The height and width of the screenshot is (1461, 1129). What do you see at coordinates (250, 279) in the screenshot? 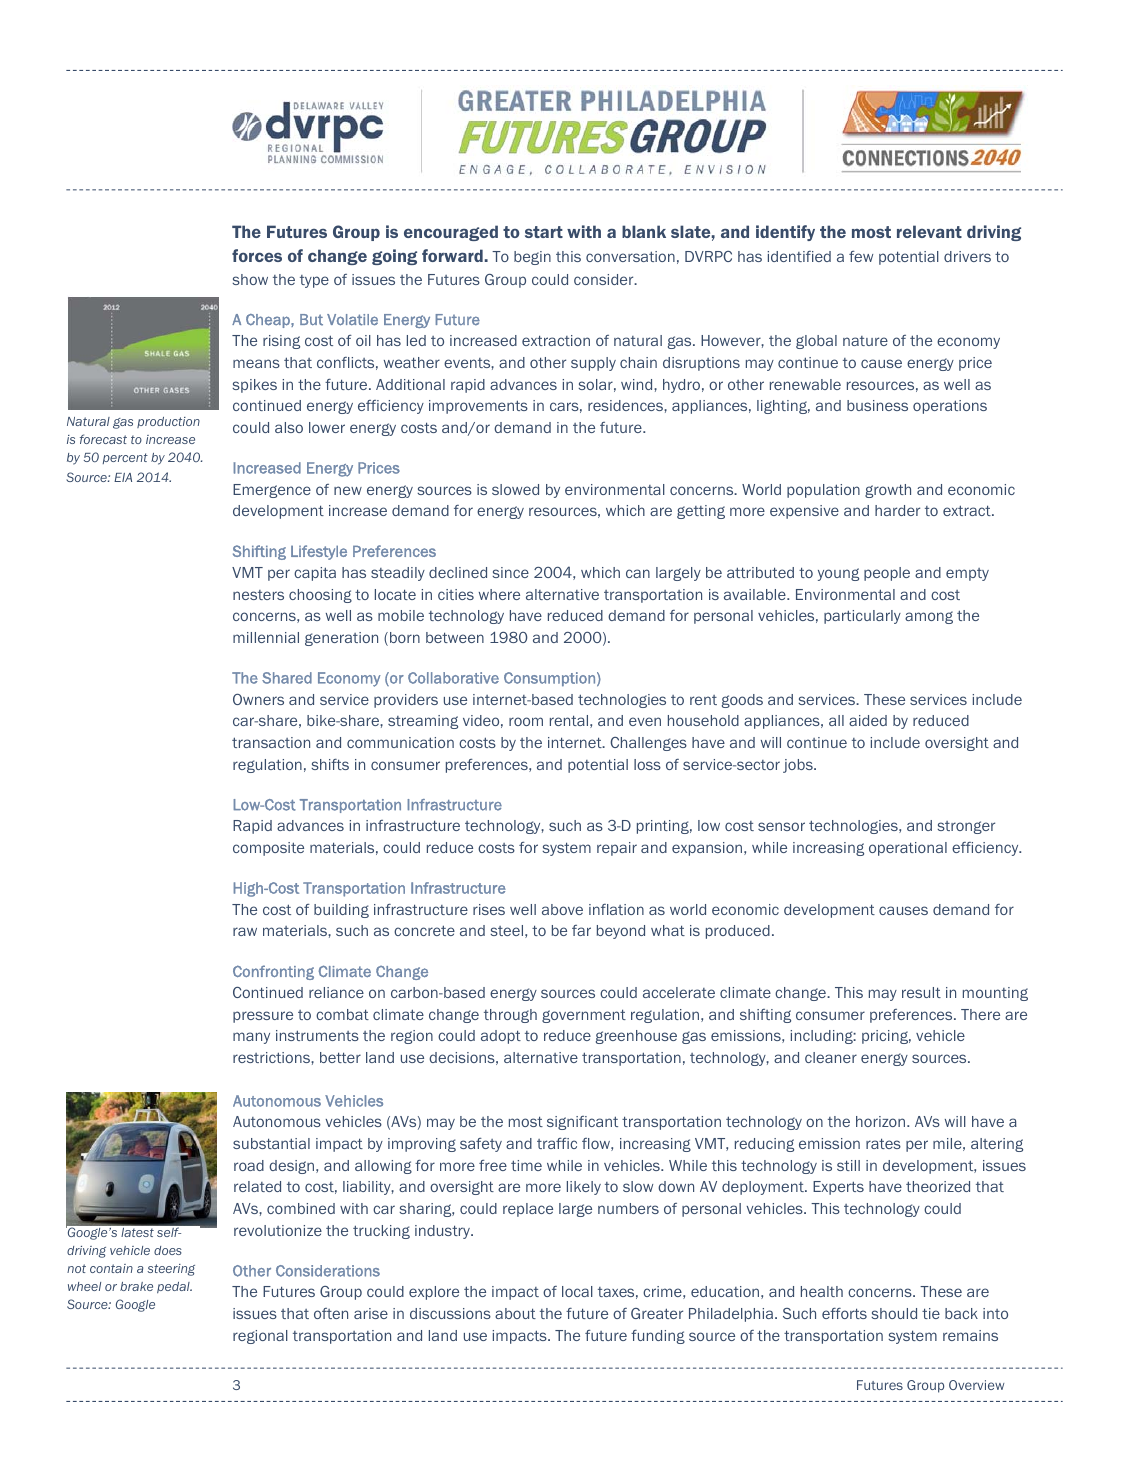
I see `show` at bounding box center [250, 279].
